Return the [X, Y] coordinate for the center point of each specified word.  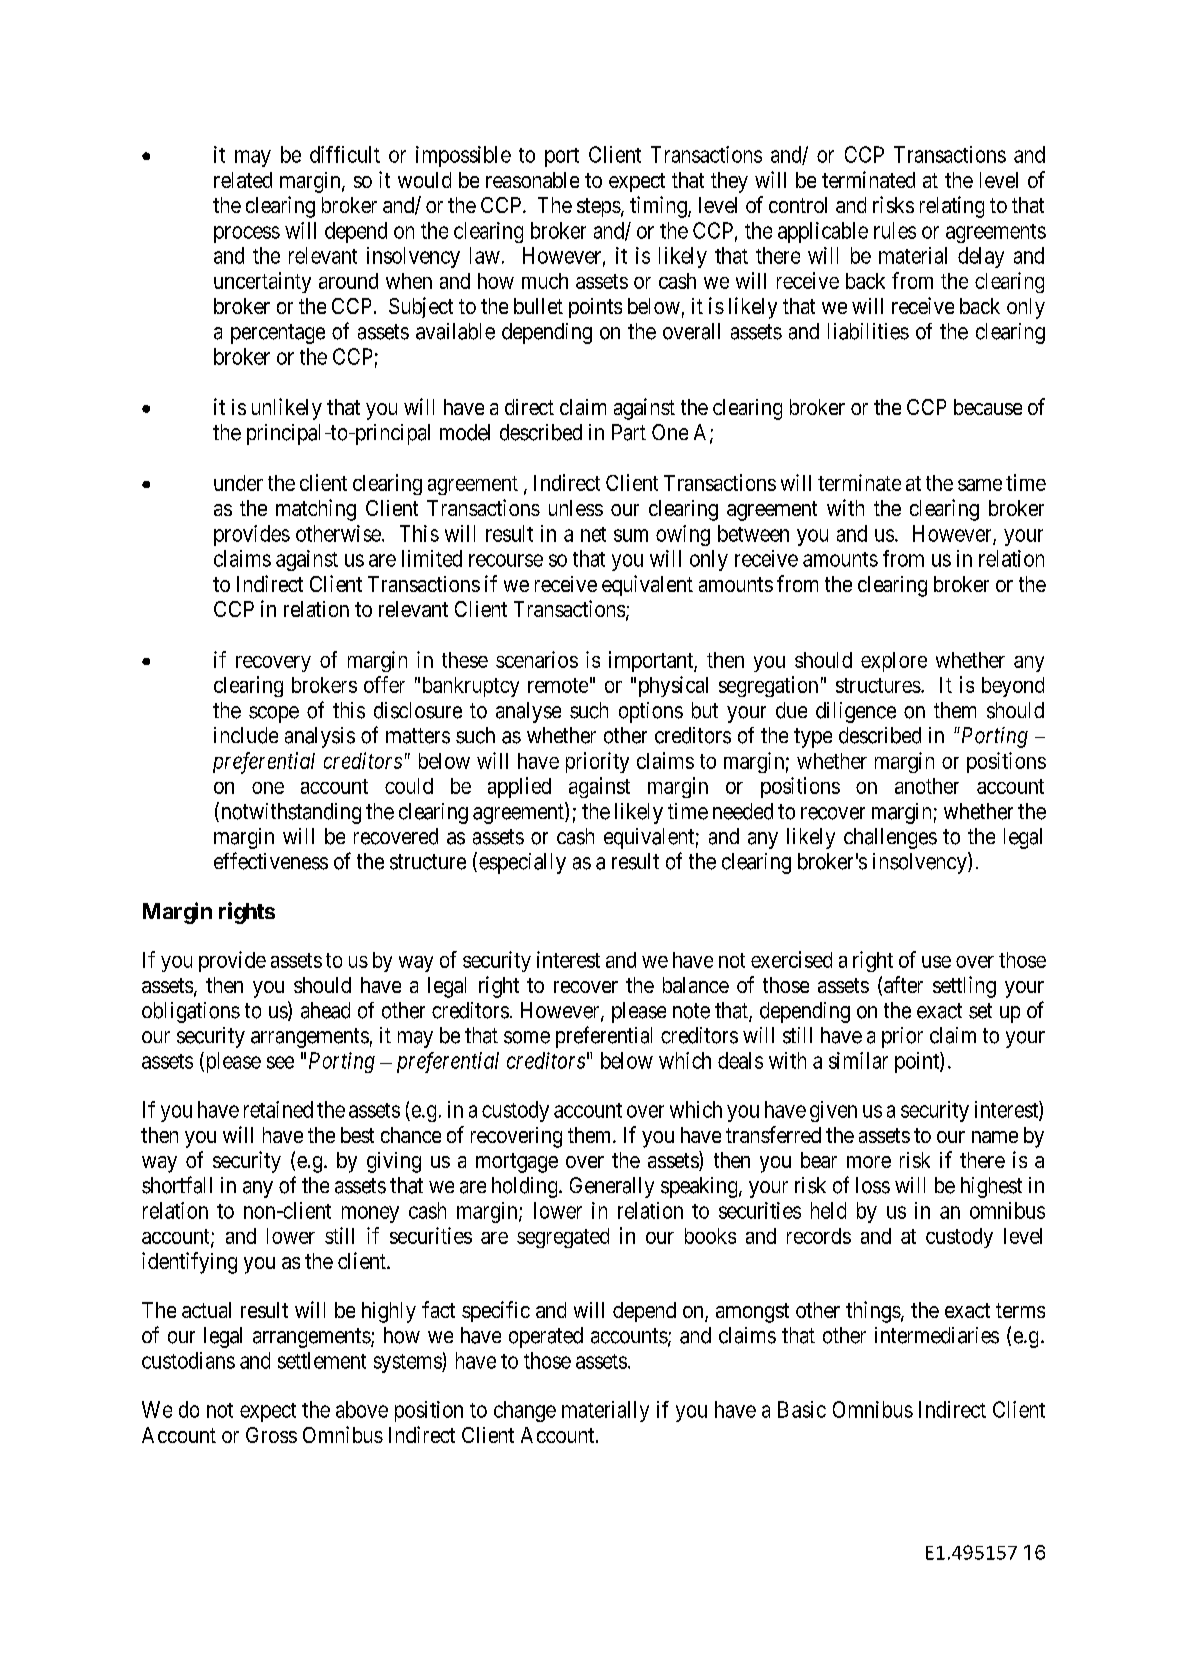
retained [278, 1109]
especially [522, 863]
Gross [271, 1435]
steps [599, 207]
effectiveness [271, 861]
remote [558, 685]
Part [629, 432]
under [238, 483]
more [869, 1162]
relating [952, 207]
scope [274, 714]
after [903, 984]
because [988, 407]
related [243, 180]
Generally [612, 1187]
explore [894, 662]
